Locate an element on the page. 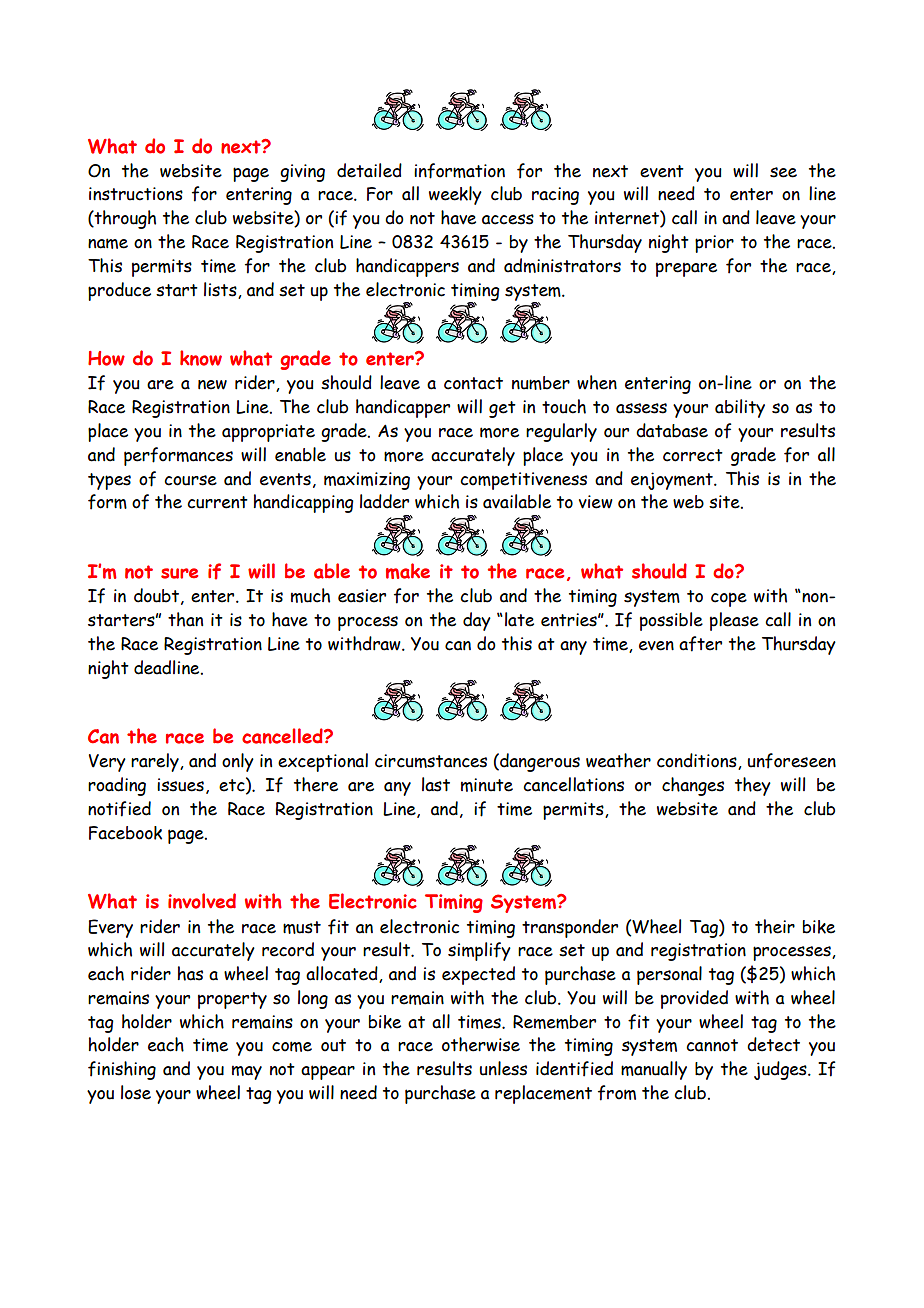  may is located at coordinates (247, 1072).
